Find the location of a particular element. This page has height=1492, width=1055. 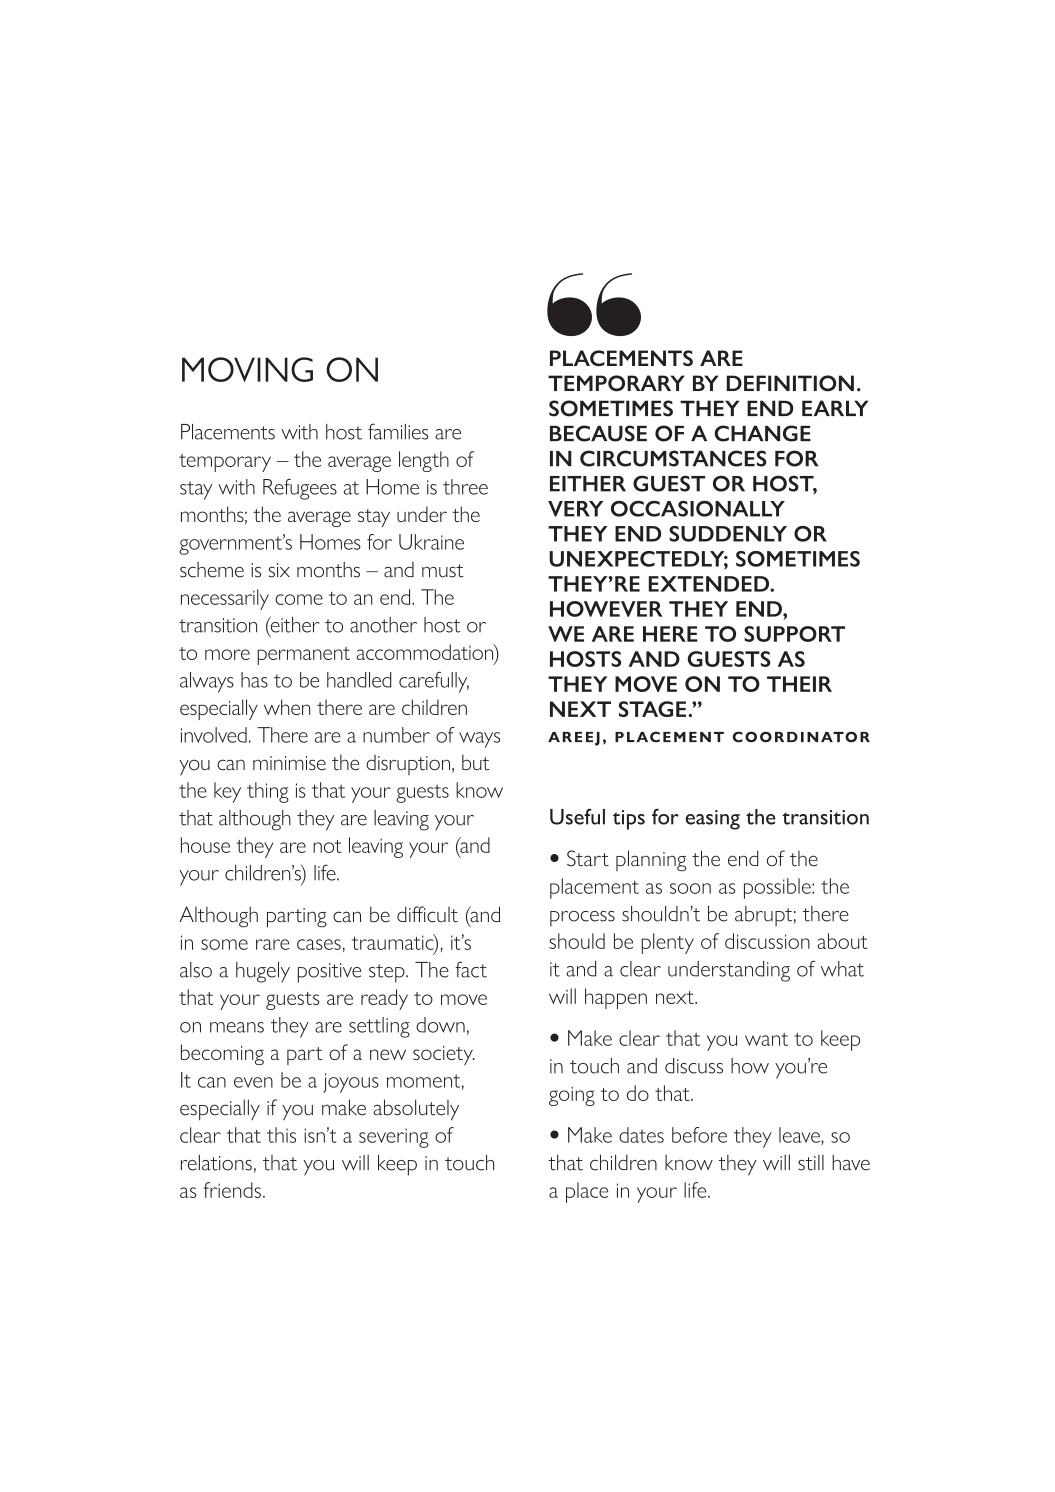

going is located at coordinates (572, 1096).
